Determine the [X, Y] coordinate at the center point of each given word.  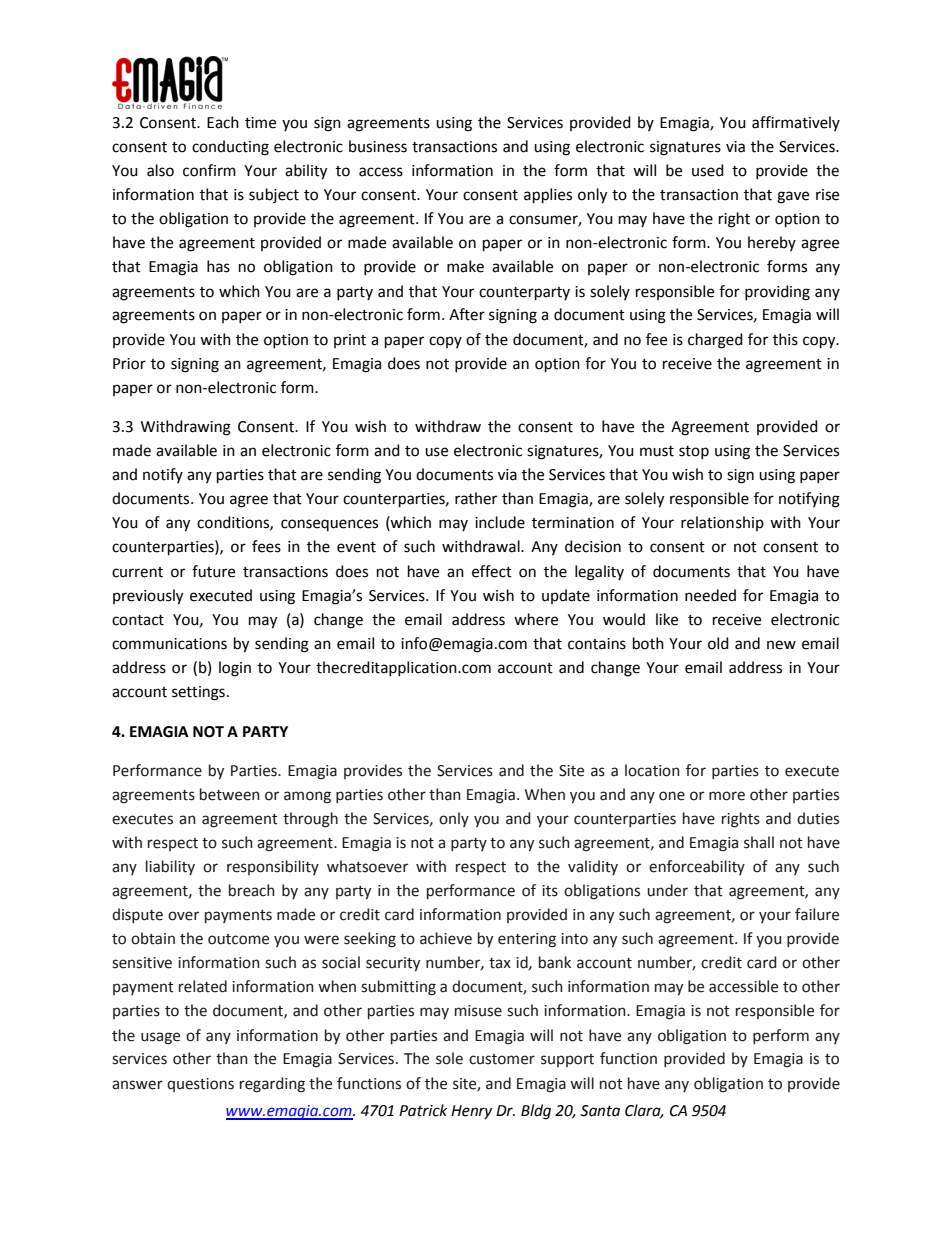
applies [548, 196]
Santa [600, 1111]
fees [266, 546]
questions [200, 1085]
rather [476, 498]
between [230, 794]
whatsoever [367, 866]
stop [694, 452]
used [708, 170]
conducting [230, 148]
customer [502, 1059]
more [727, 796]
